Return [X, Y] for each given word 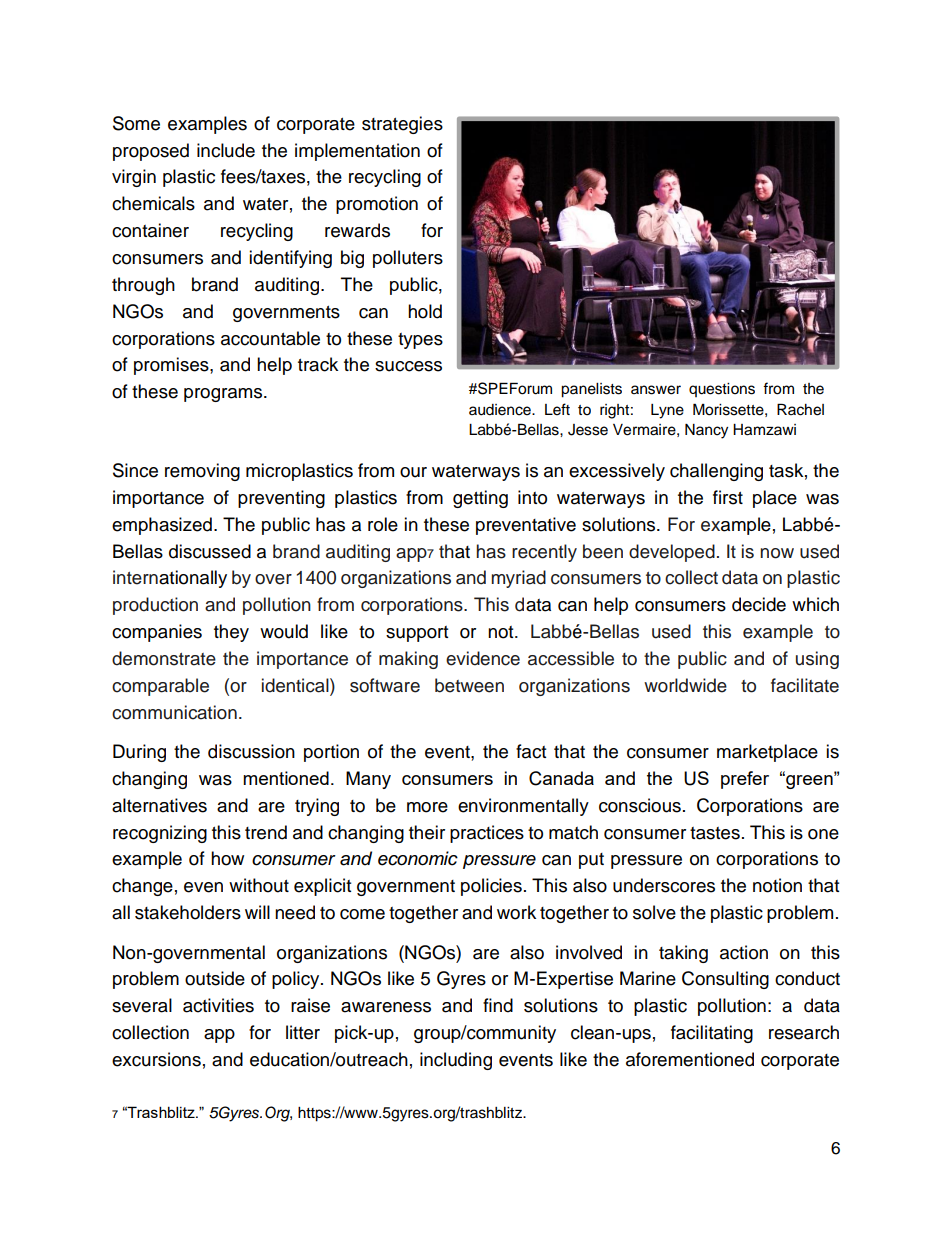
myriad [518, 579]
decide [759, 604]
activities [218, 1005]
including [456, 1061]
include [226, 150]
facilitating [712, 1034]
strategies [402, 125]
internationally [170, 579]
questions [722, 390]
